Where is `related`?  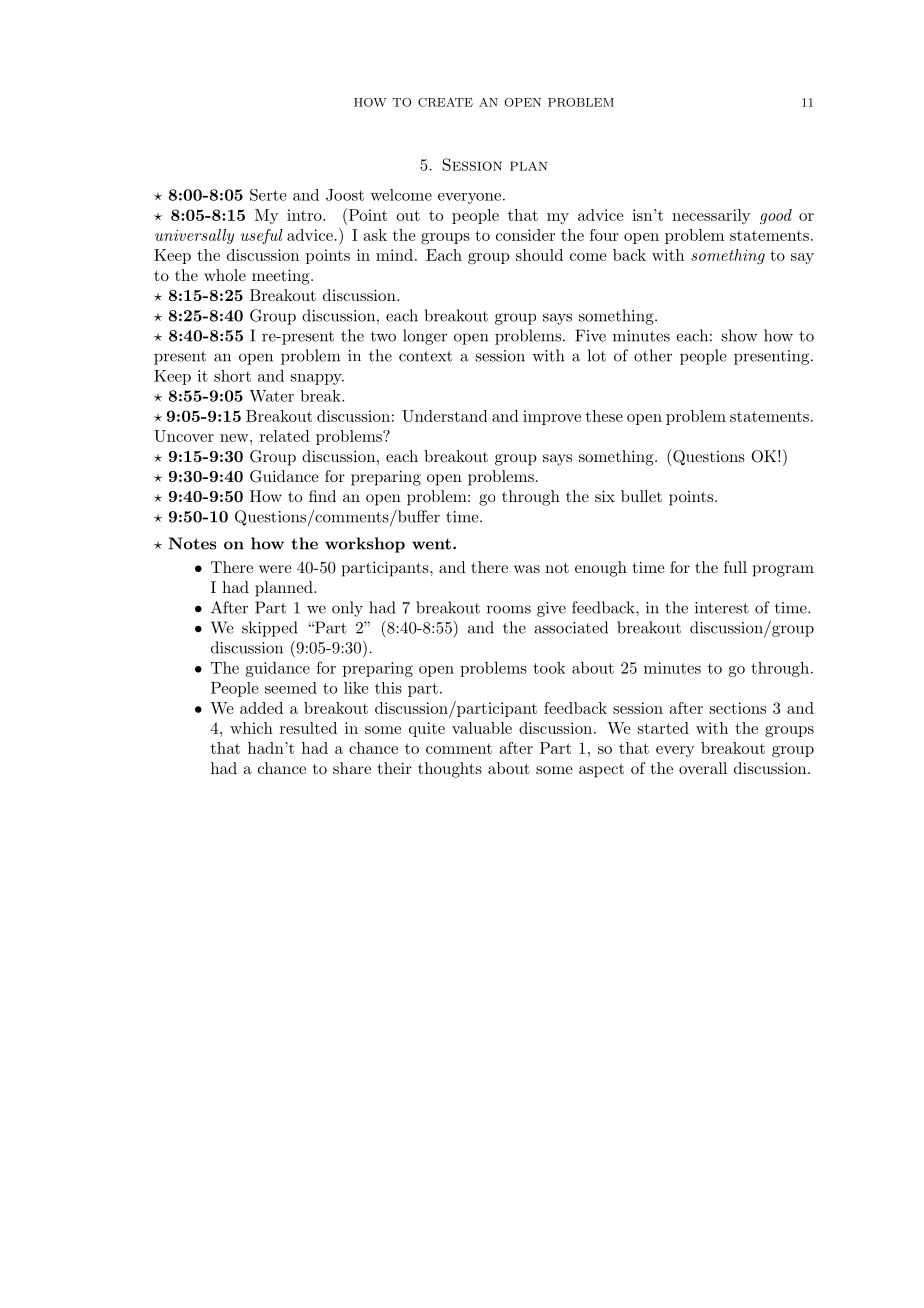 related is located at coordinates (285, 436).
